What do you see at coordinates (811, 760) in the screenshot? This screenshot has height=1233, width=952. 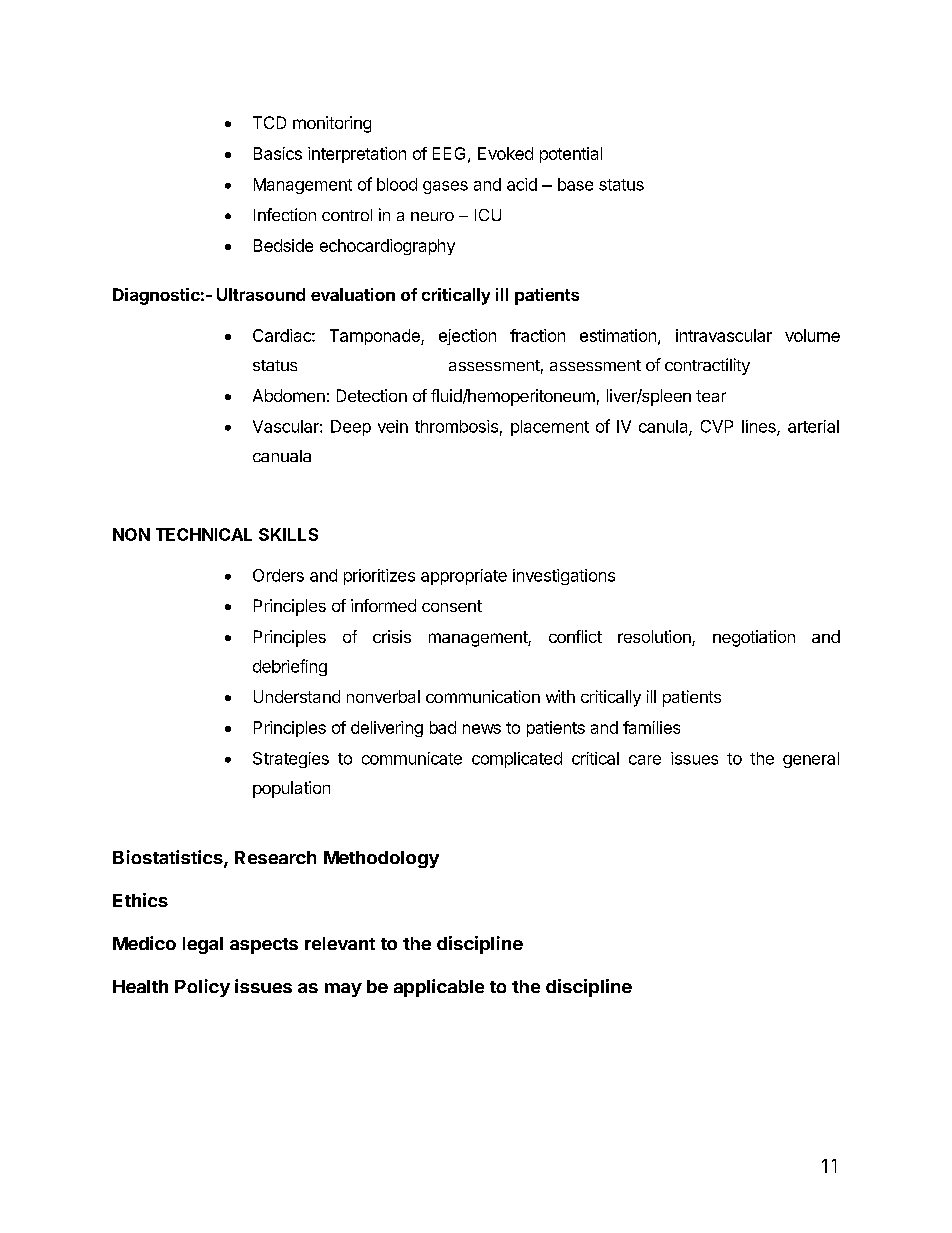 I see `general` at bounding box center [811, 760].
